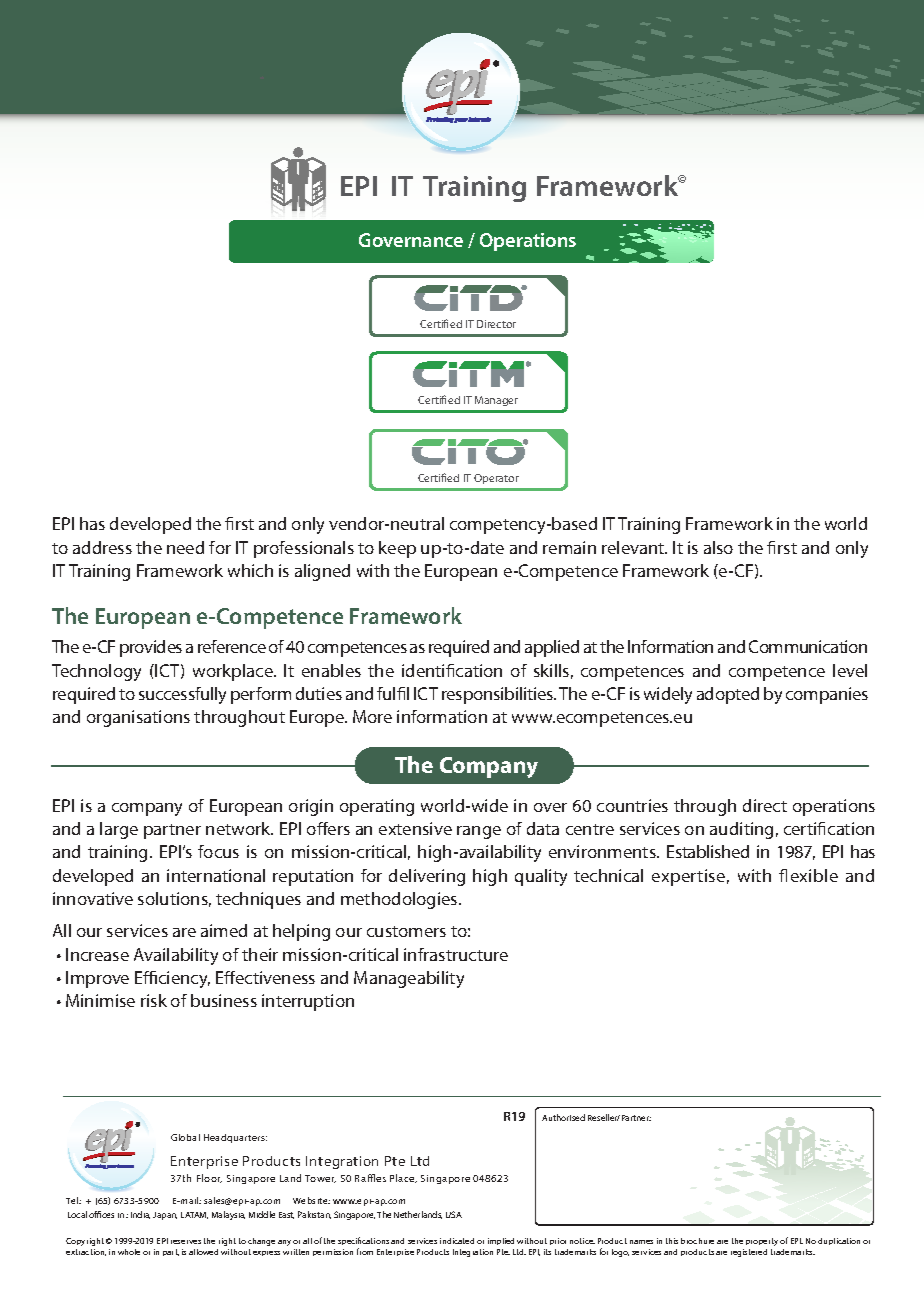  What do you see at coordinates (457, 1241) in the page?
I see `indicated` at bounding box center [457, 1241].
